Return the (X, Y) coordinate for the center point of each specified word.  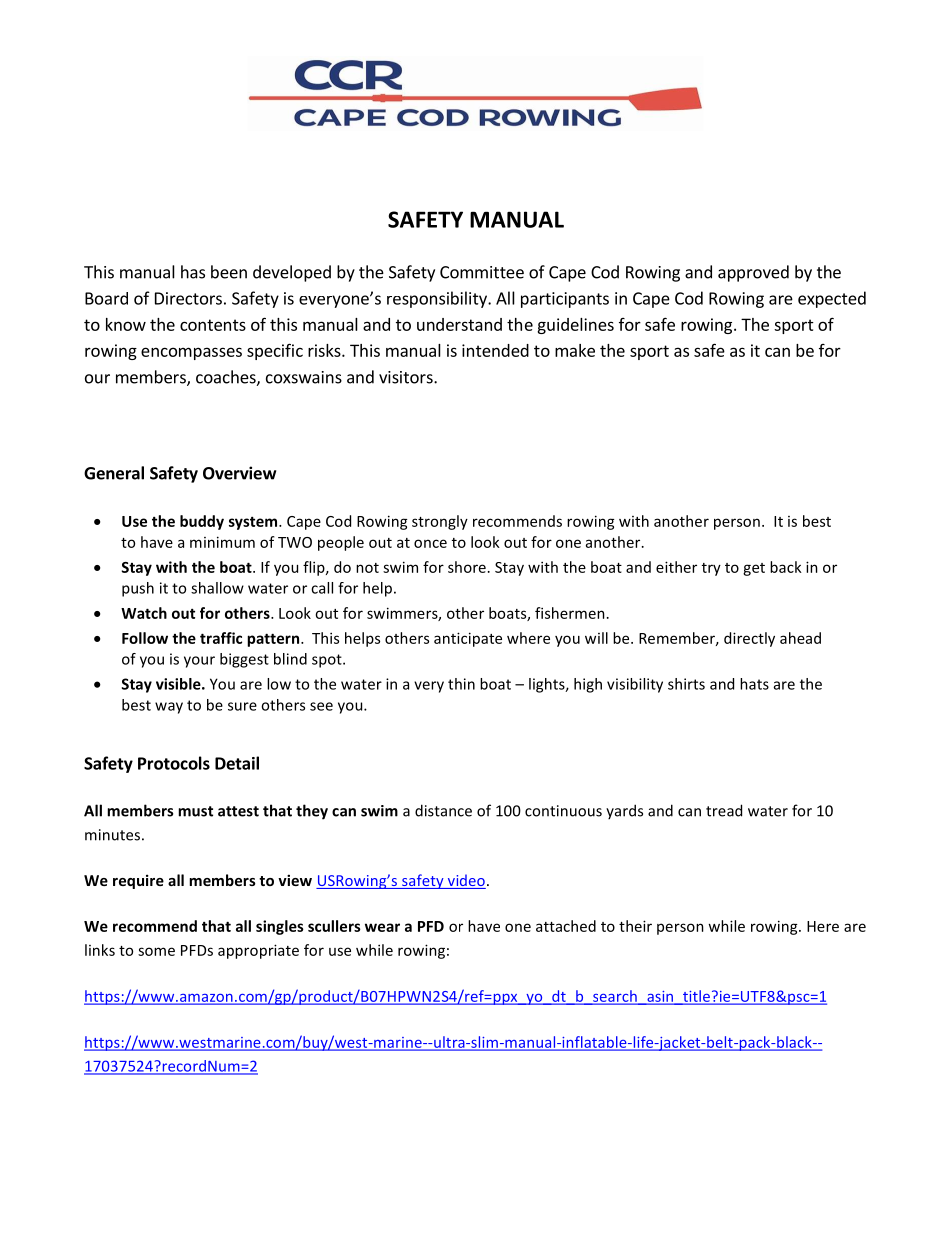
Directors (188, 298)
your (199, 662)
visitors (407, 377)
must (195, 811)
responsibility (438, 299)
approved (753, 273)
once (430, 543)
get (754, 569)
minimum (222, 542)
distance (443, 810)
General (114, 473)
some (156, 951)
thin (461, 684)
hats (754, 684)
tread (724, 810)
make (575, 350)
